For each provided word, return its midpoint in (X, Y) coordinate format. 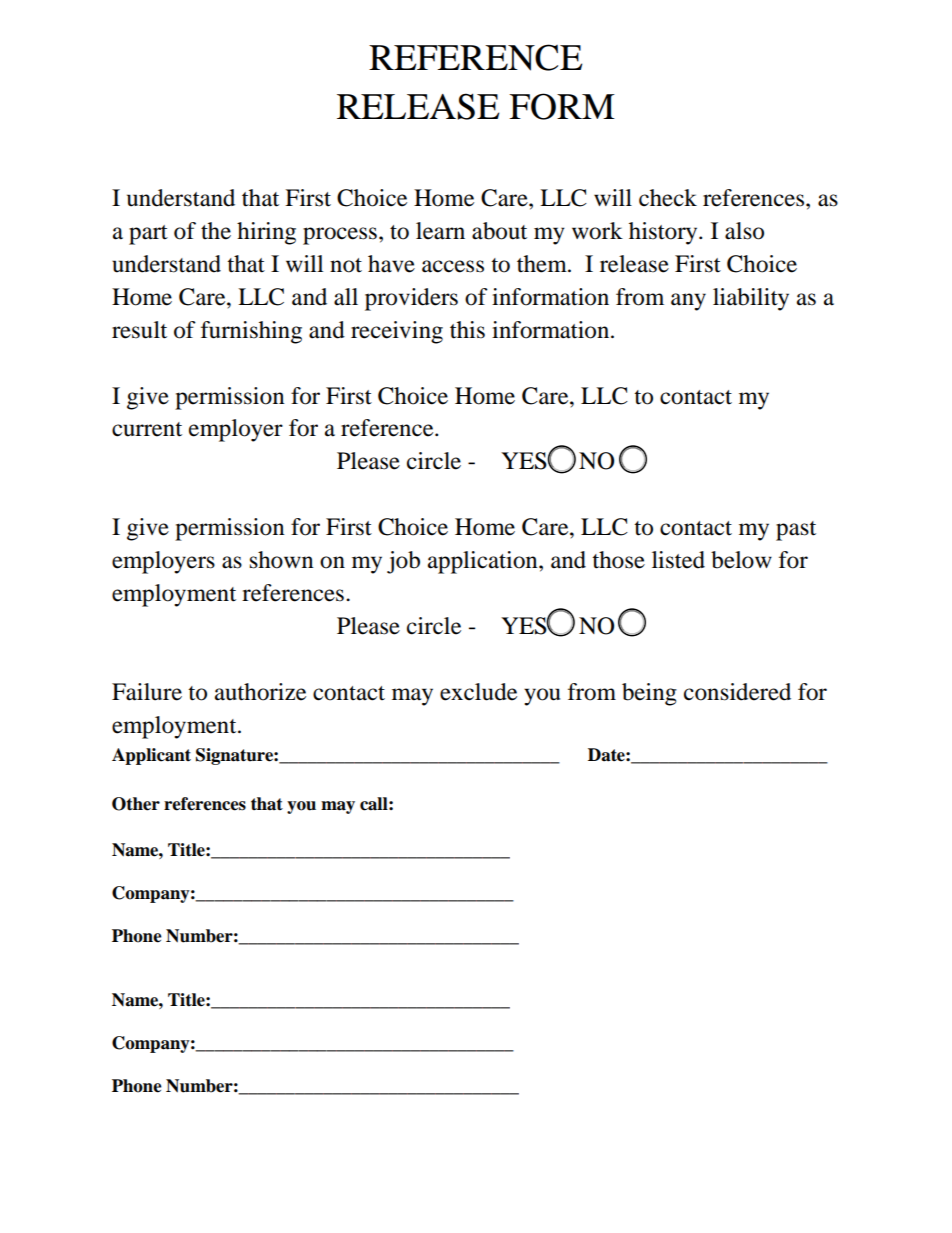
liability (751, 299)
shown (282, 560)
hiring (266, 233)
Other (136, 804)
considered (737, 692)
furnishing (251, 332)
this (467, 330)
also (744, 231)
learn (440, 231)
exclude (478, 692)
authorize (260, 692)
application (484, 562)
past (796, 531)
